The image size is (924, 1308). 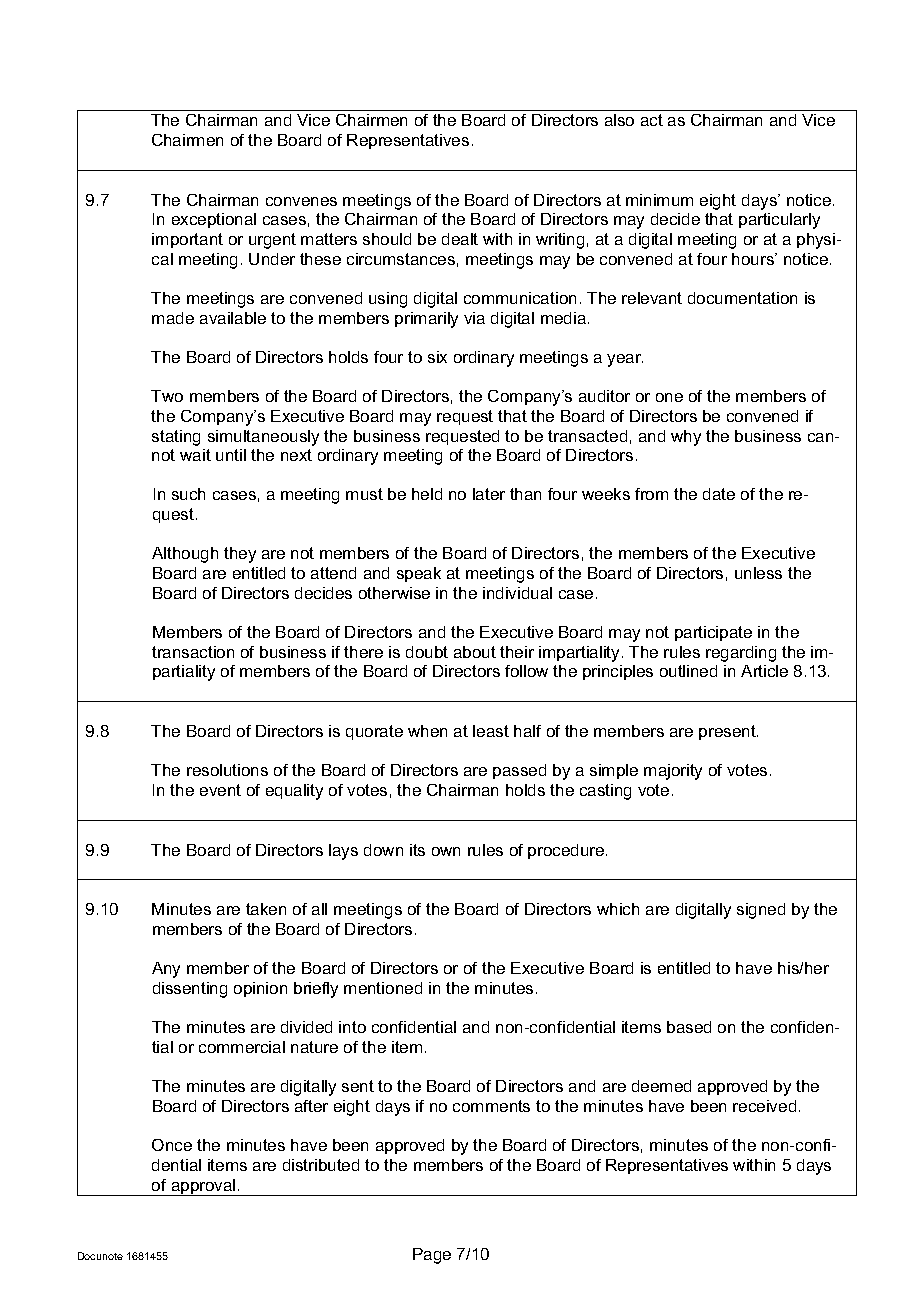 What do you see at coordinates (432, 1256) in the page?
I see `Page` at bounding box center [432, 1256].
